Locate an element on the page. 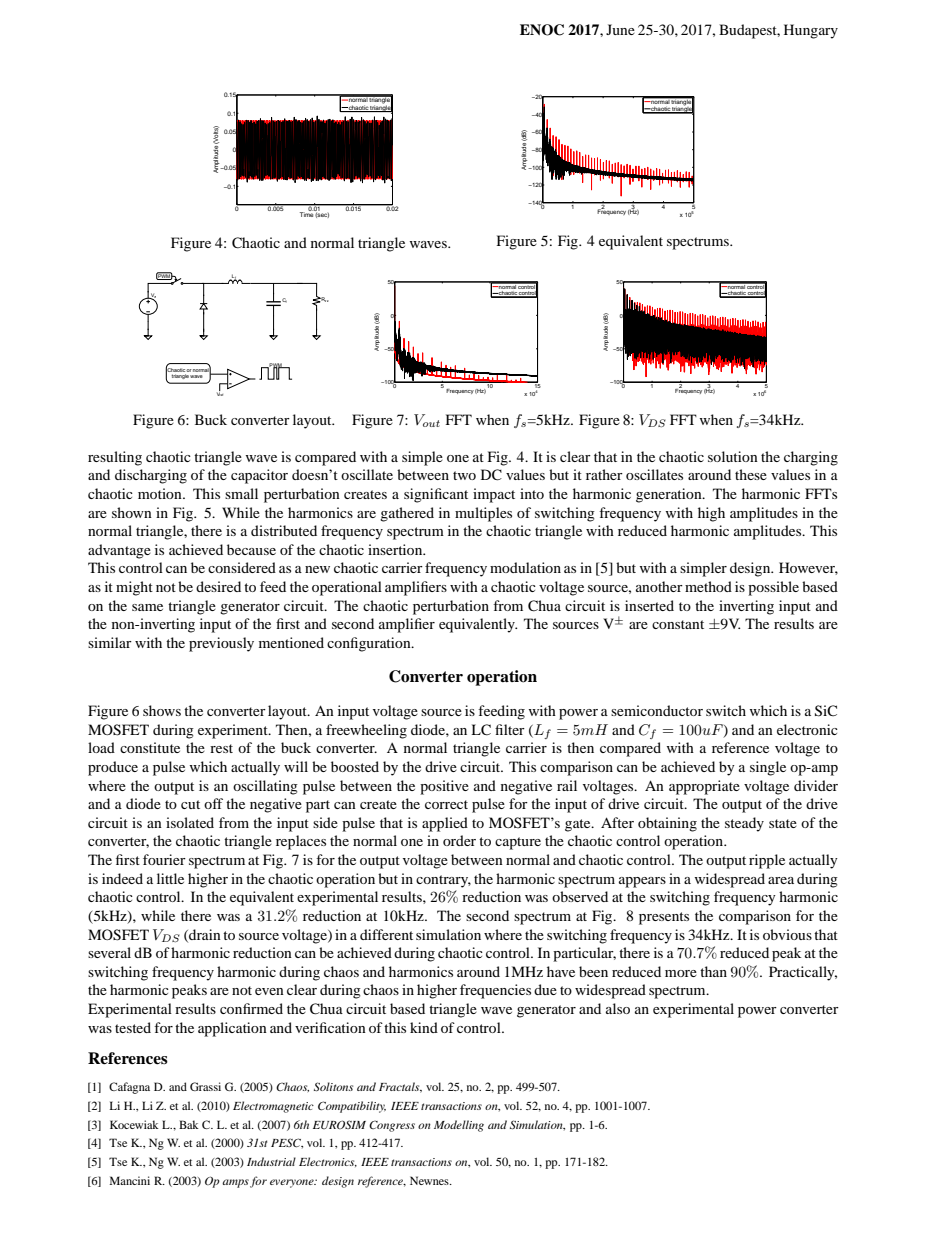 The height and width of the page is (1233, 952). June is located at coordinates (620, 29).
